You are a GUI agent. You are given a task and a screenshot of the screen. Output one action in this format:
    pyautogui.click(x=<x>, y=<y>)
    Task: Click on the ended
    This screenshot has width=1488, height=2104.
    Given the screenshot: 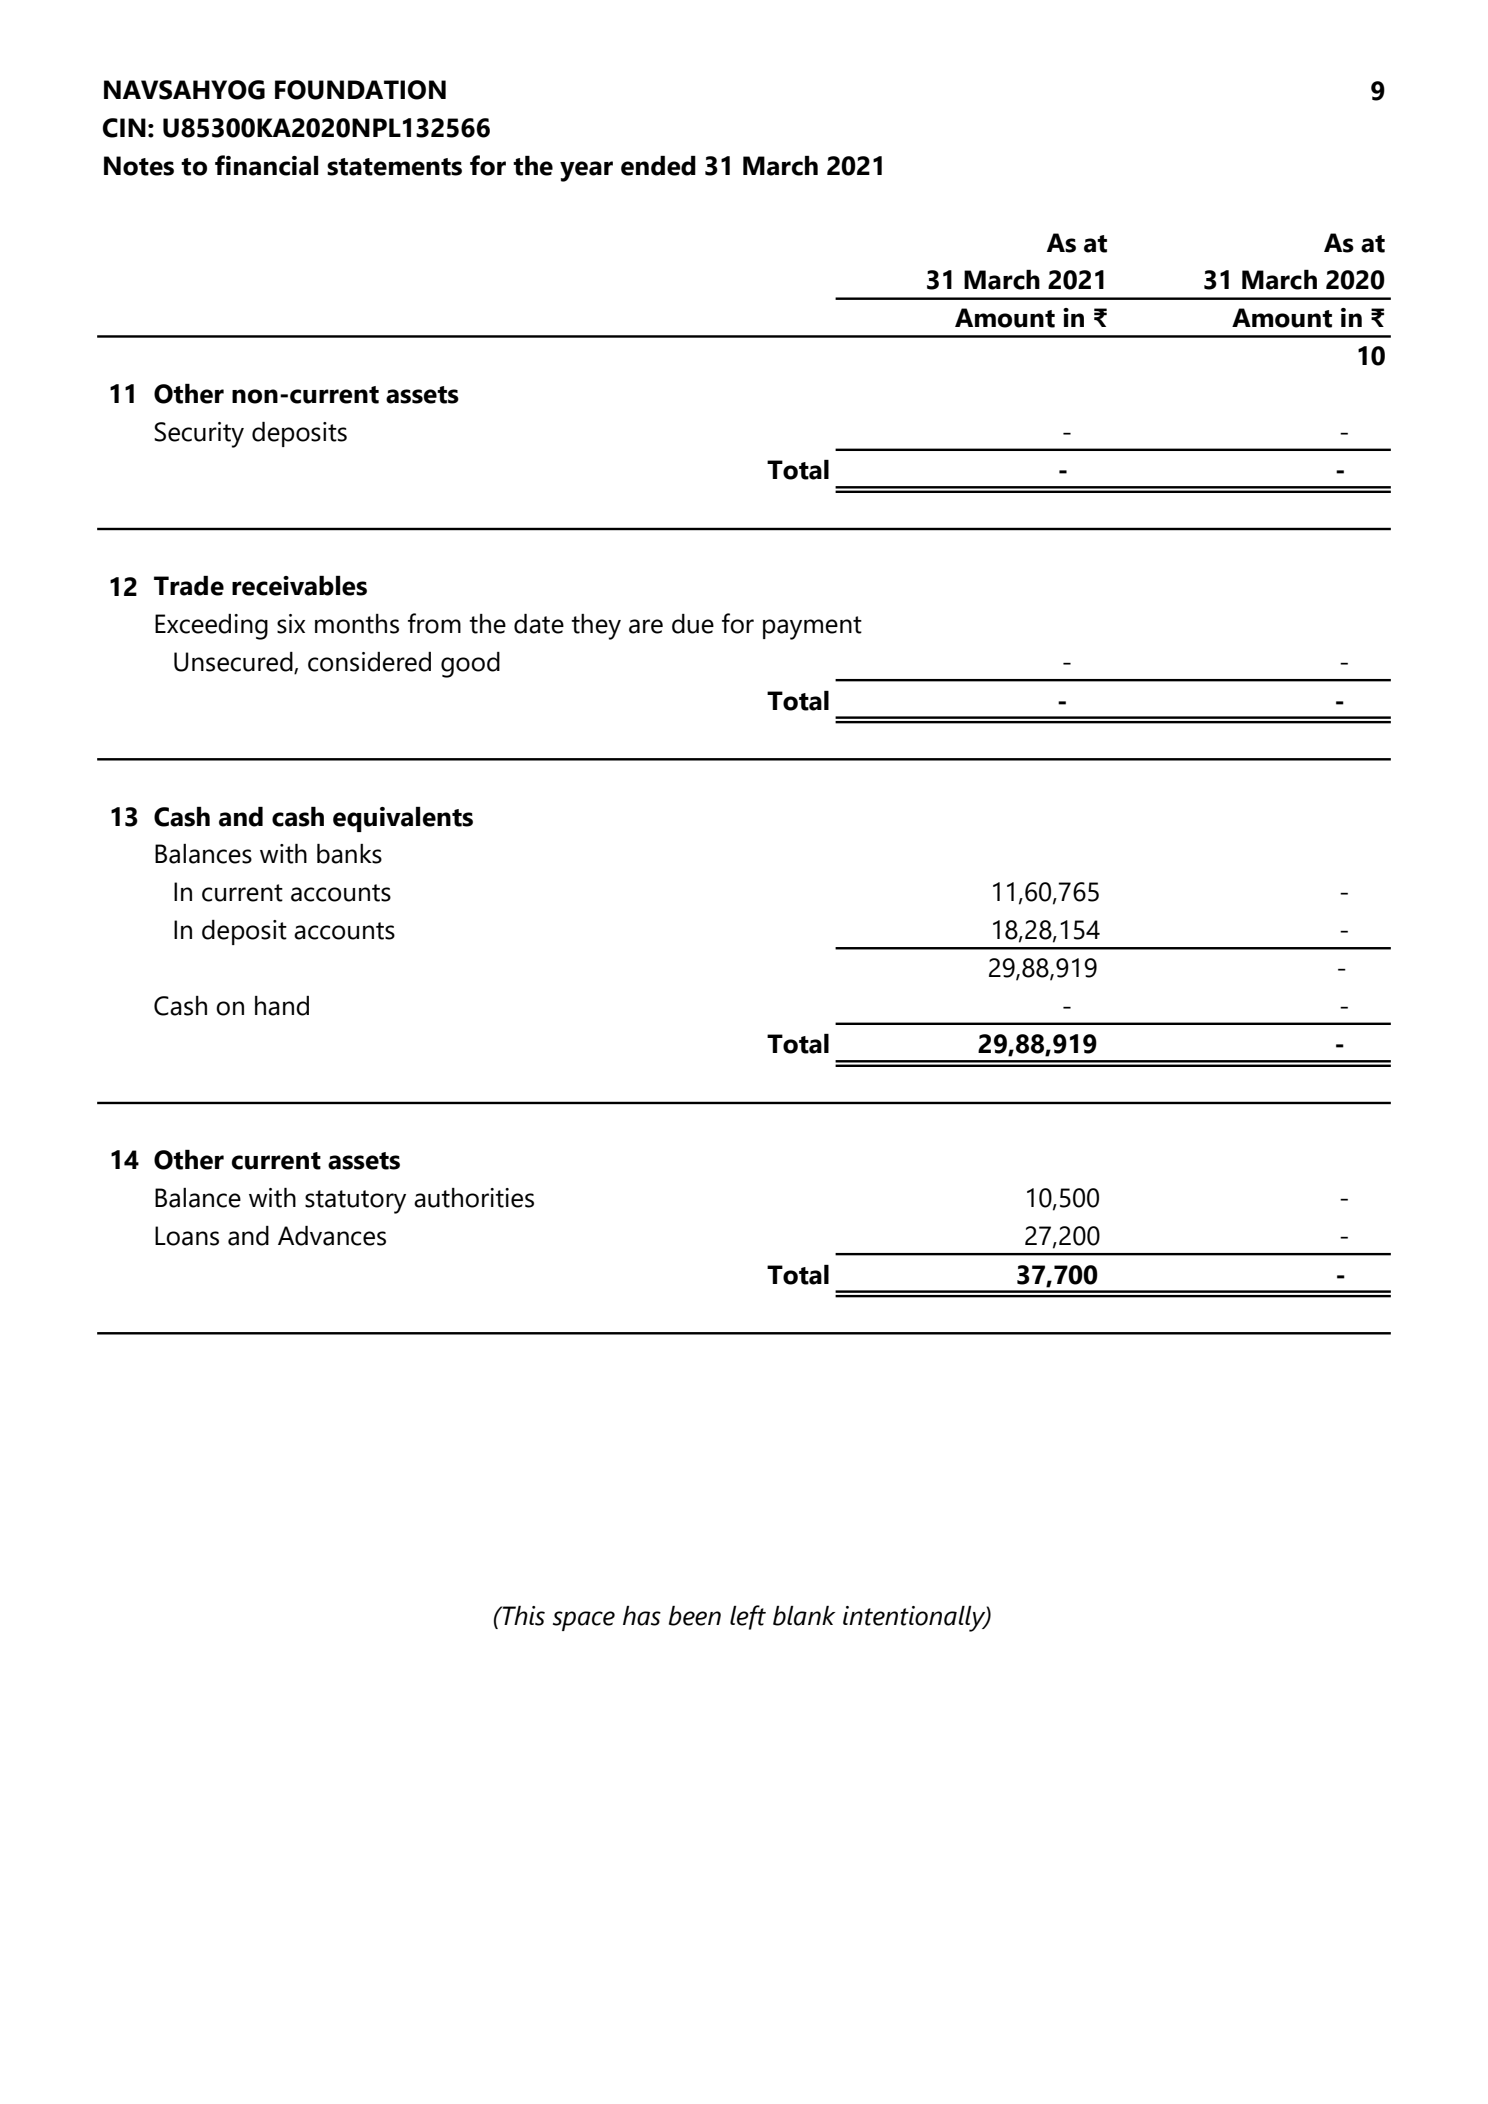 What is the action you would take?
    pyautogui.click(x=658, y=166)
